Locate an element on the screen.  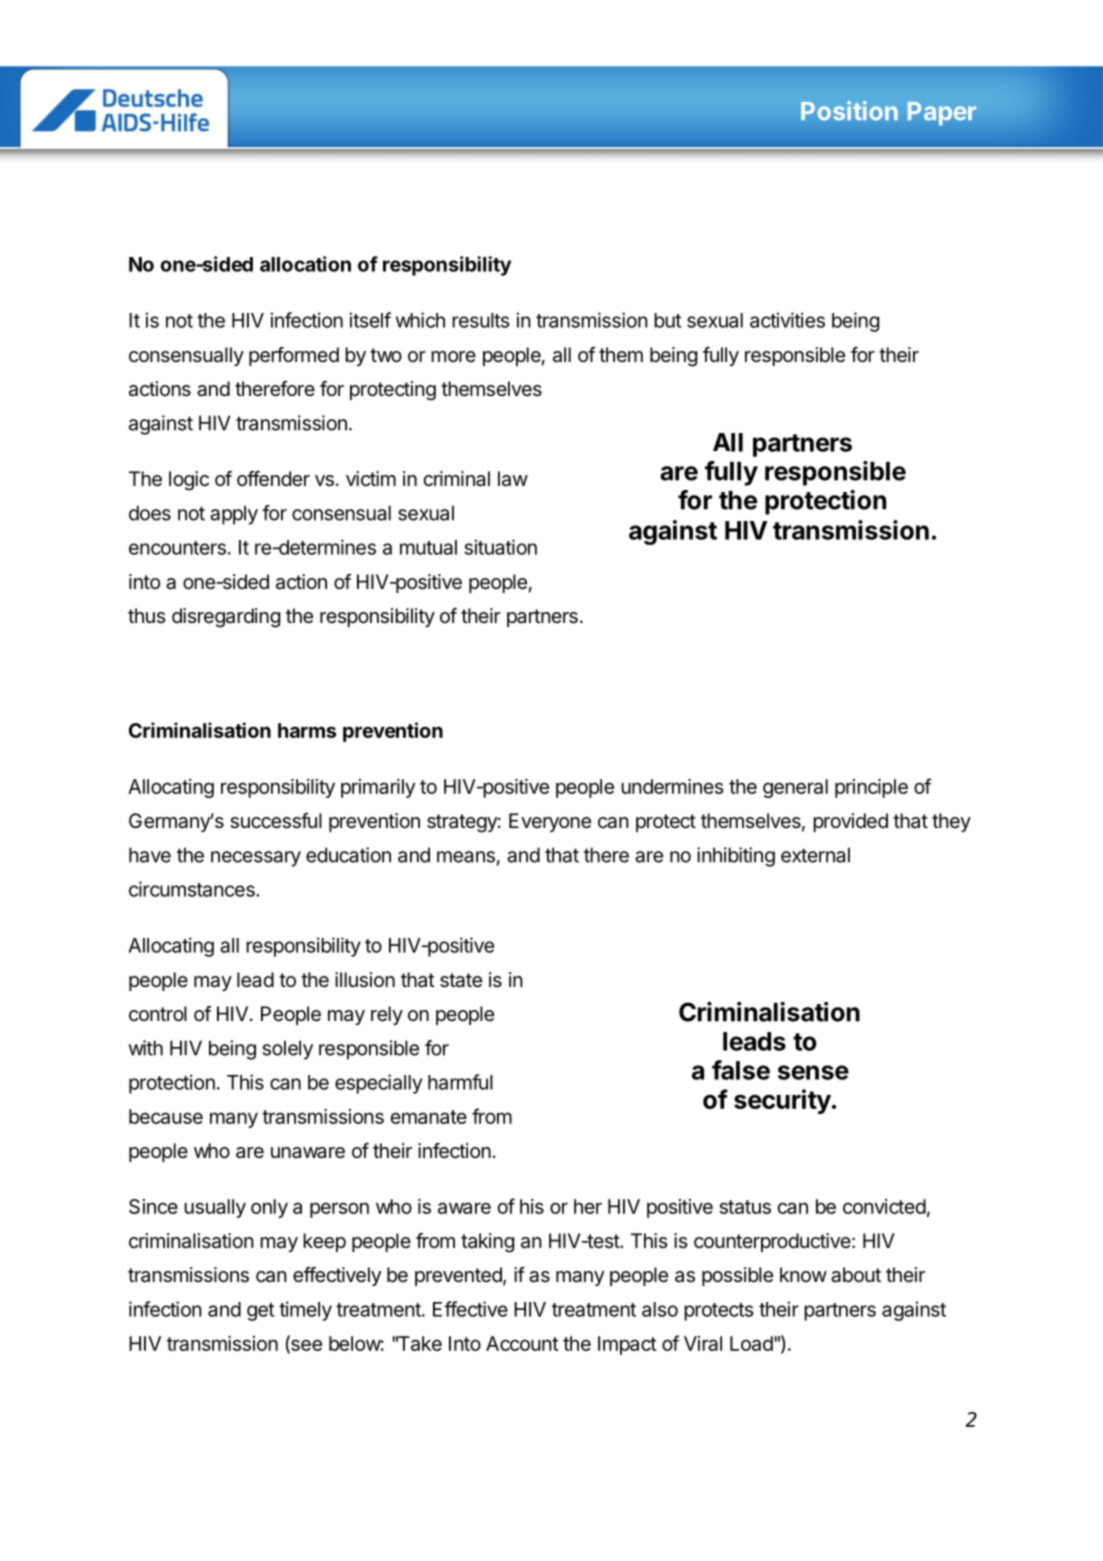
activities is located at coordinates (787, 320).
